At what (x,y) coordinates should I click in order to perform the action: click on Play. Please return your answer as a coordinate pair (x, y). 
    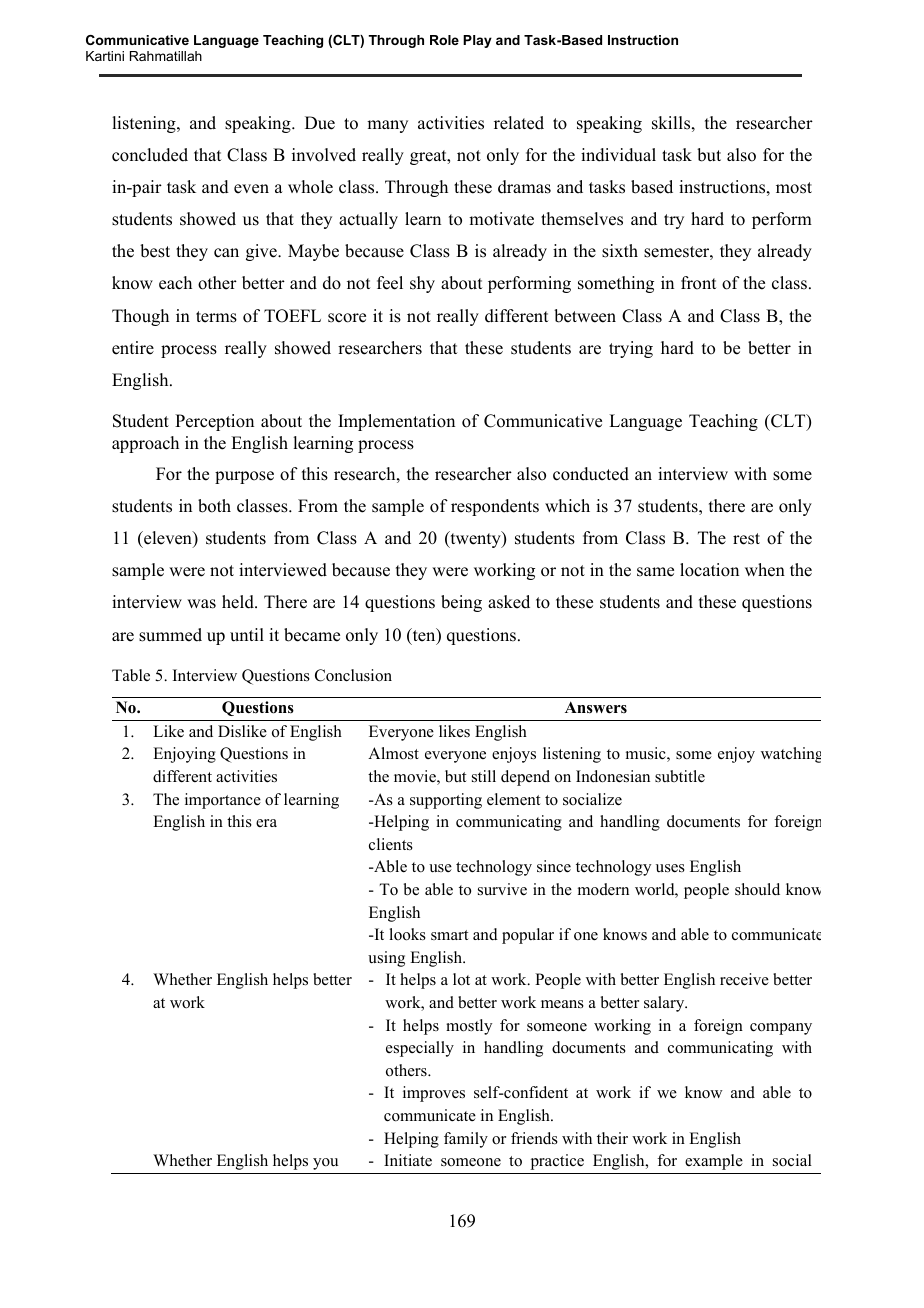
    Looking at the image, I should click on (477, 41).
